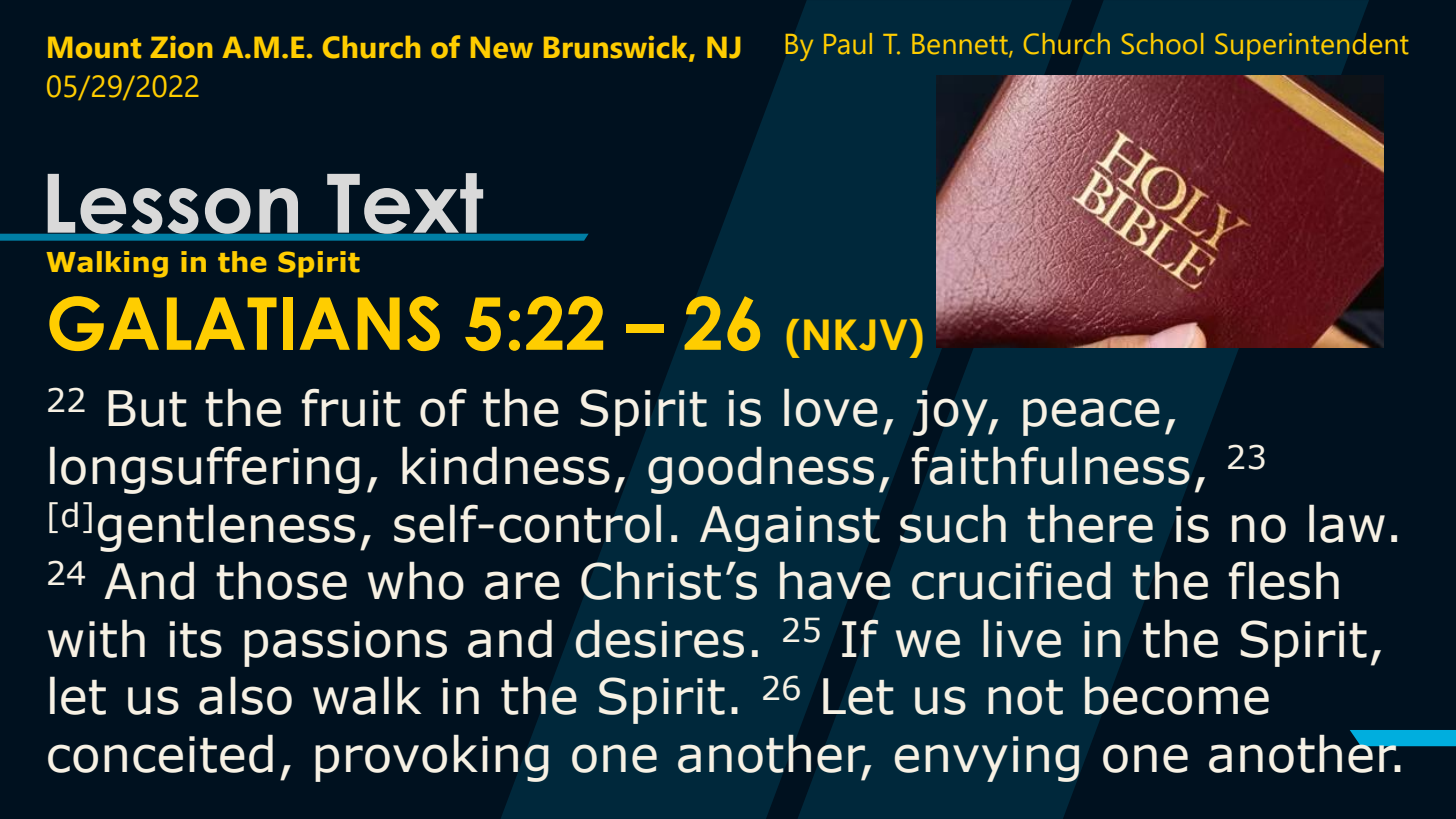 The height and width of the screenshot is (819, 1456). I want to click on conceited, so click(160, 753).
